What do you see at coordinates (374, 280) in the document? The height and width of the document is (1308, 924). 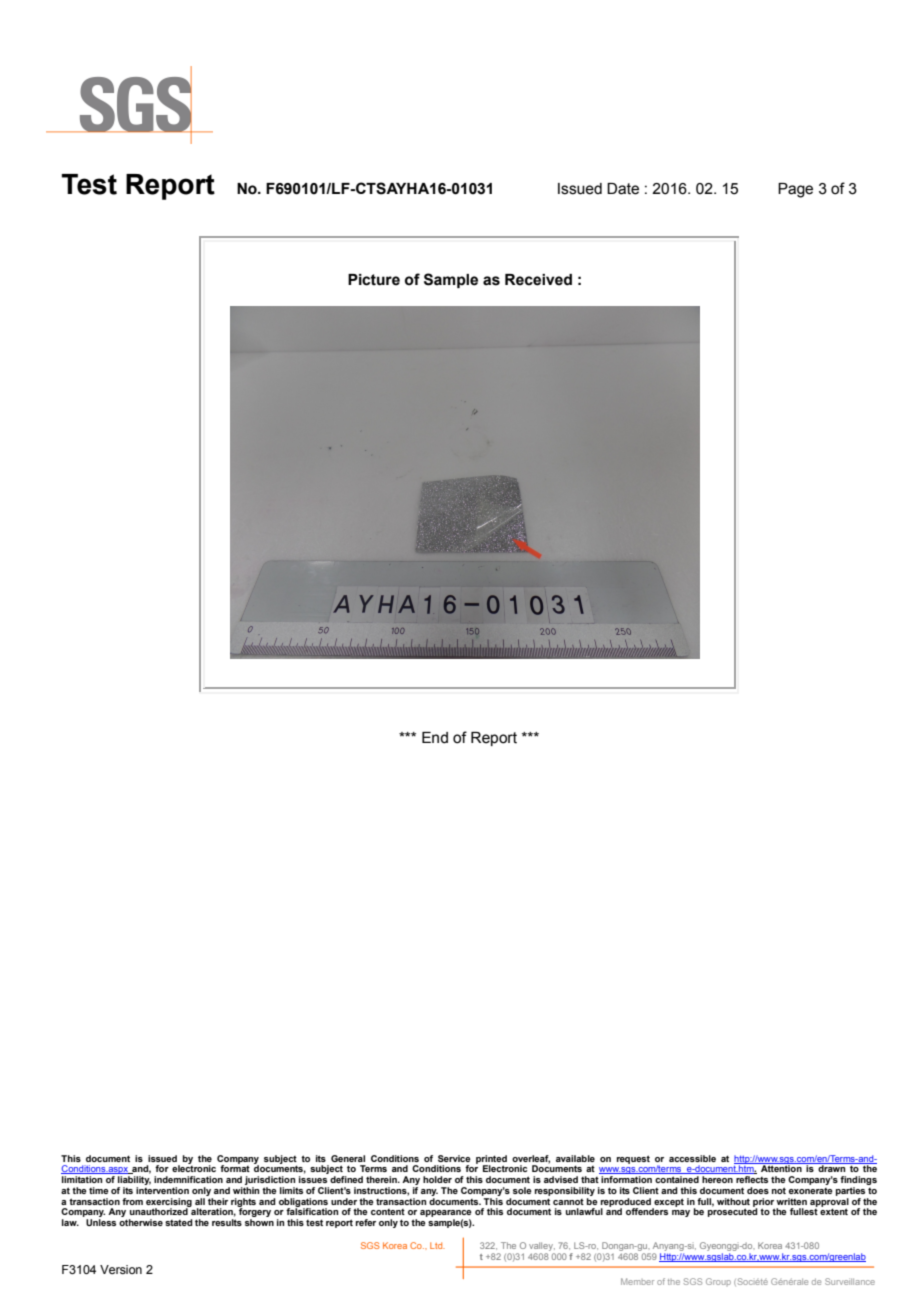 I see `Picture` at bounding box center [374, 280].
